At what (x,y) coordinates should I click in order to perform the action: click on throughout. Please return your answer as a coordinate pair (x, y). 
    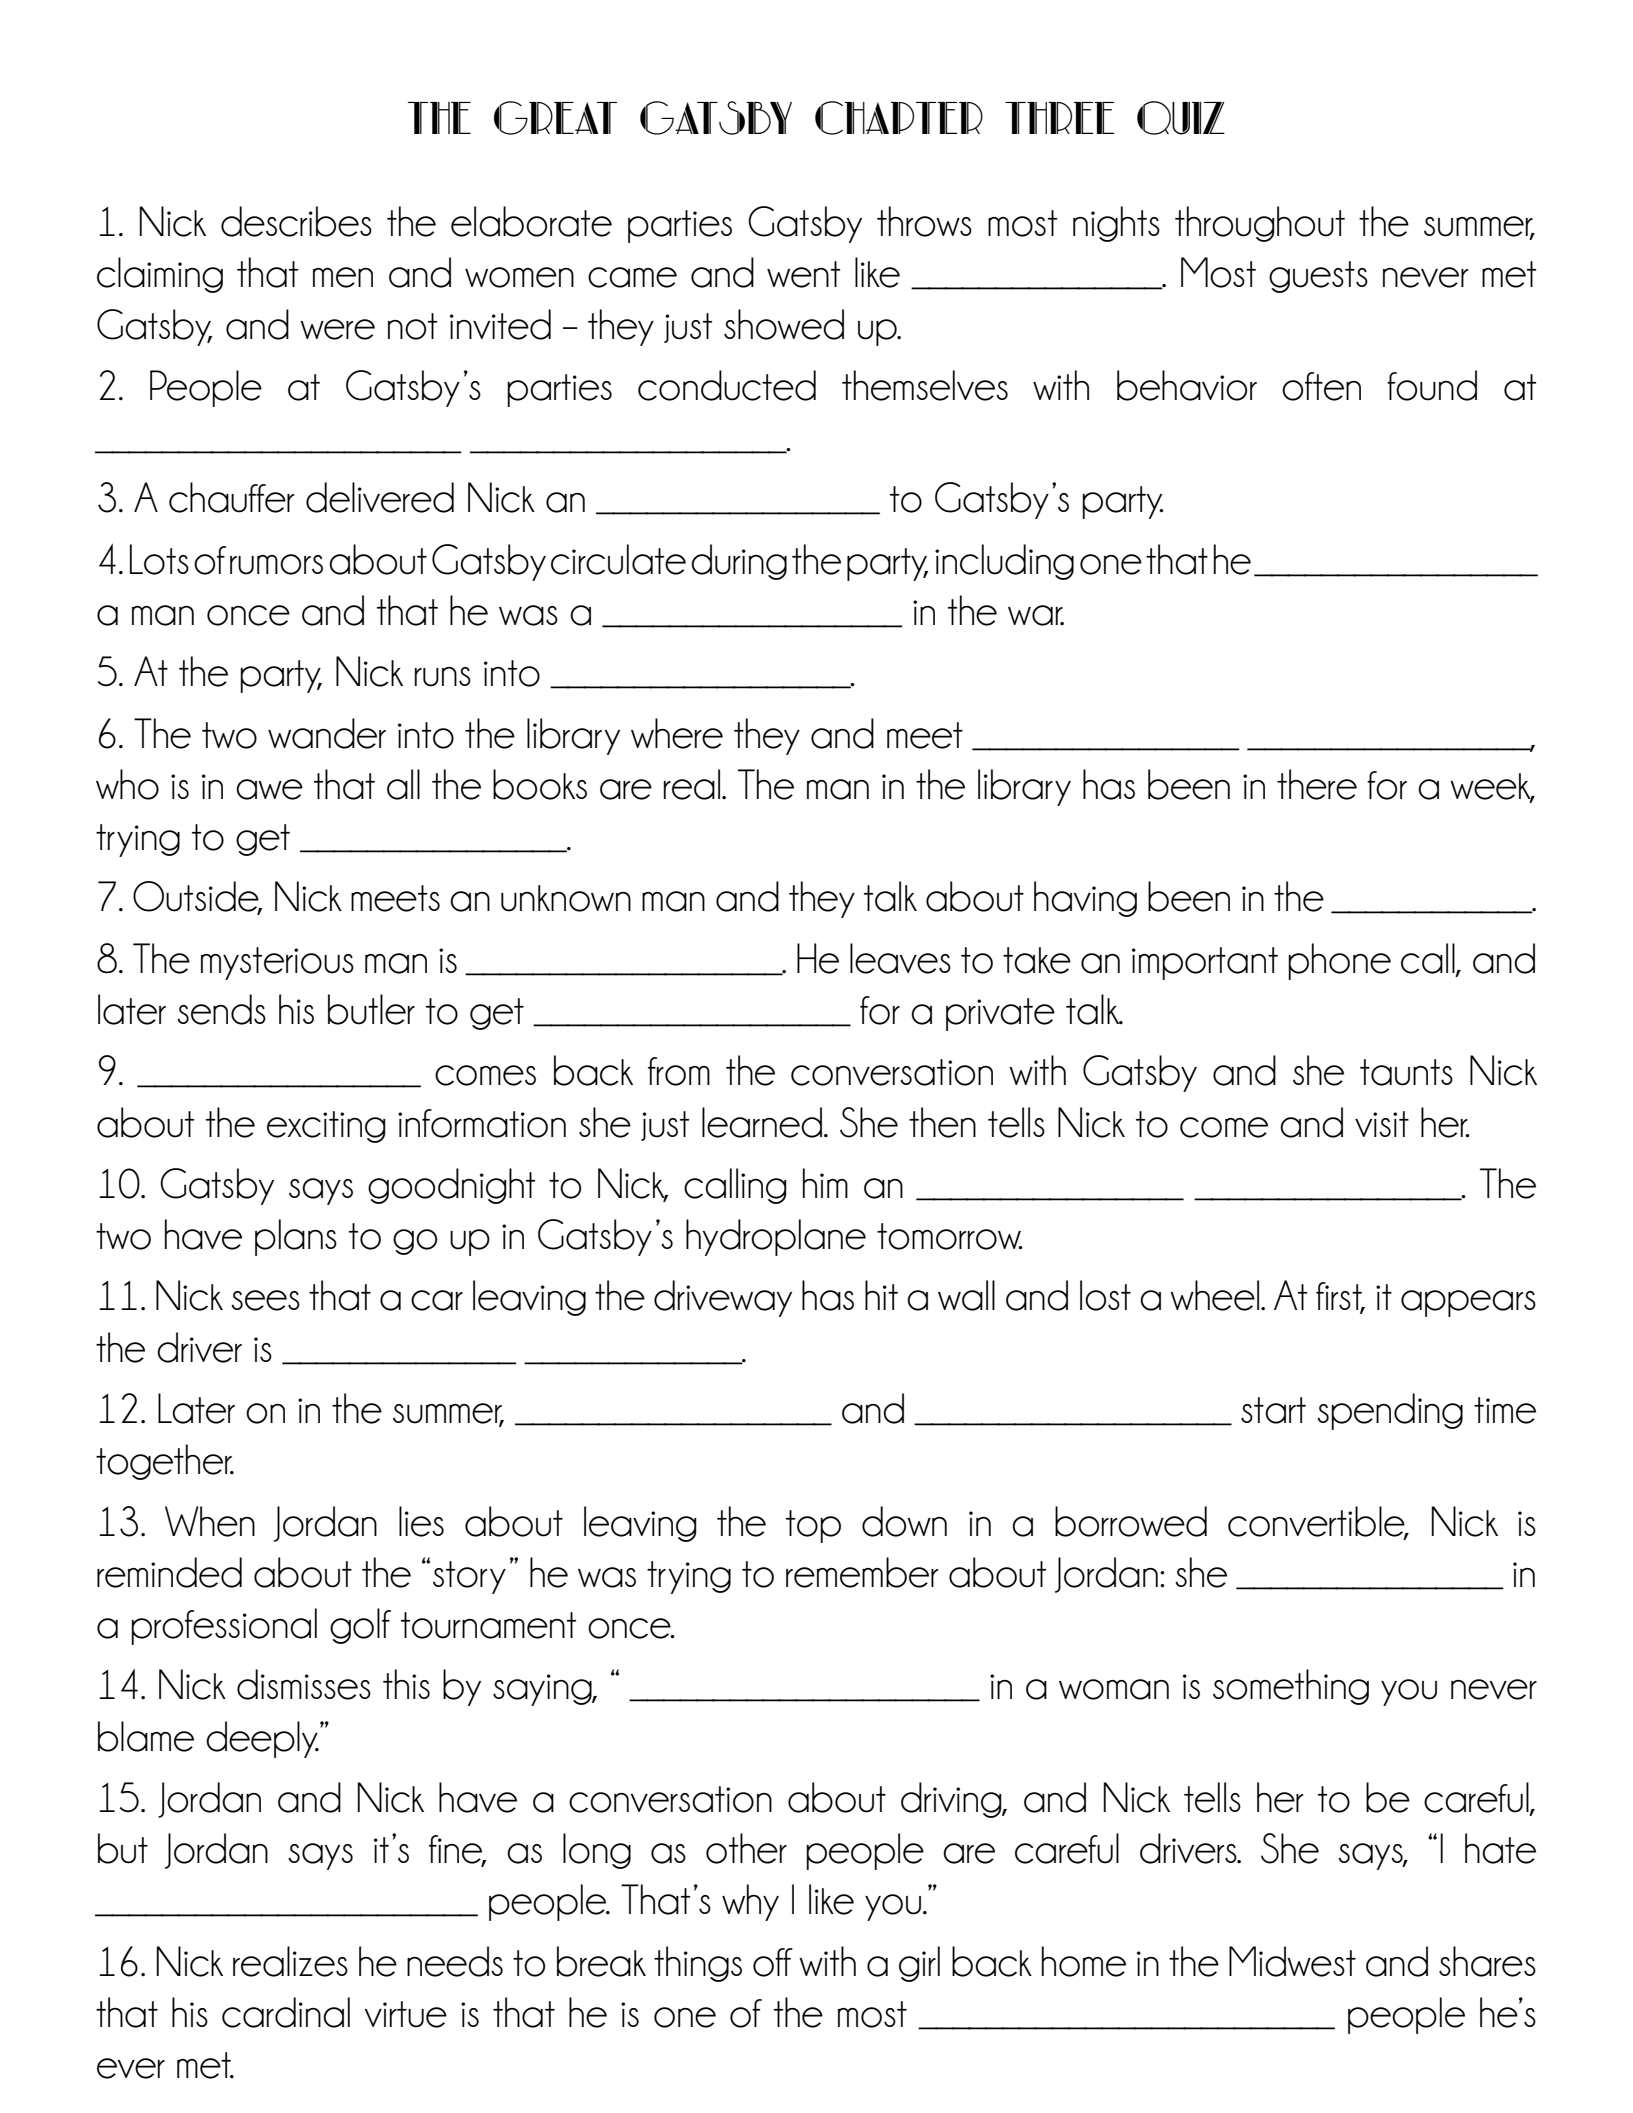
    Looking at the image, I should click on (1260, 224).
